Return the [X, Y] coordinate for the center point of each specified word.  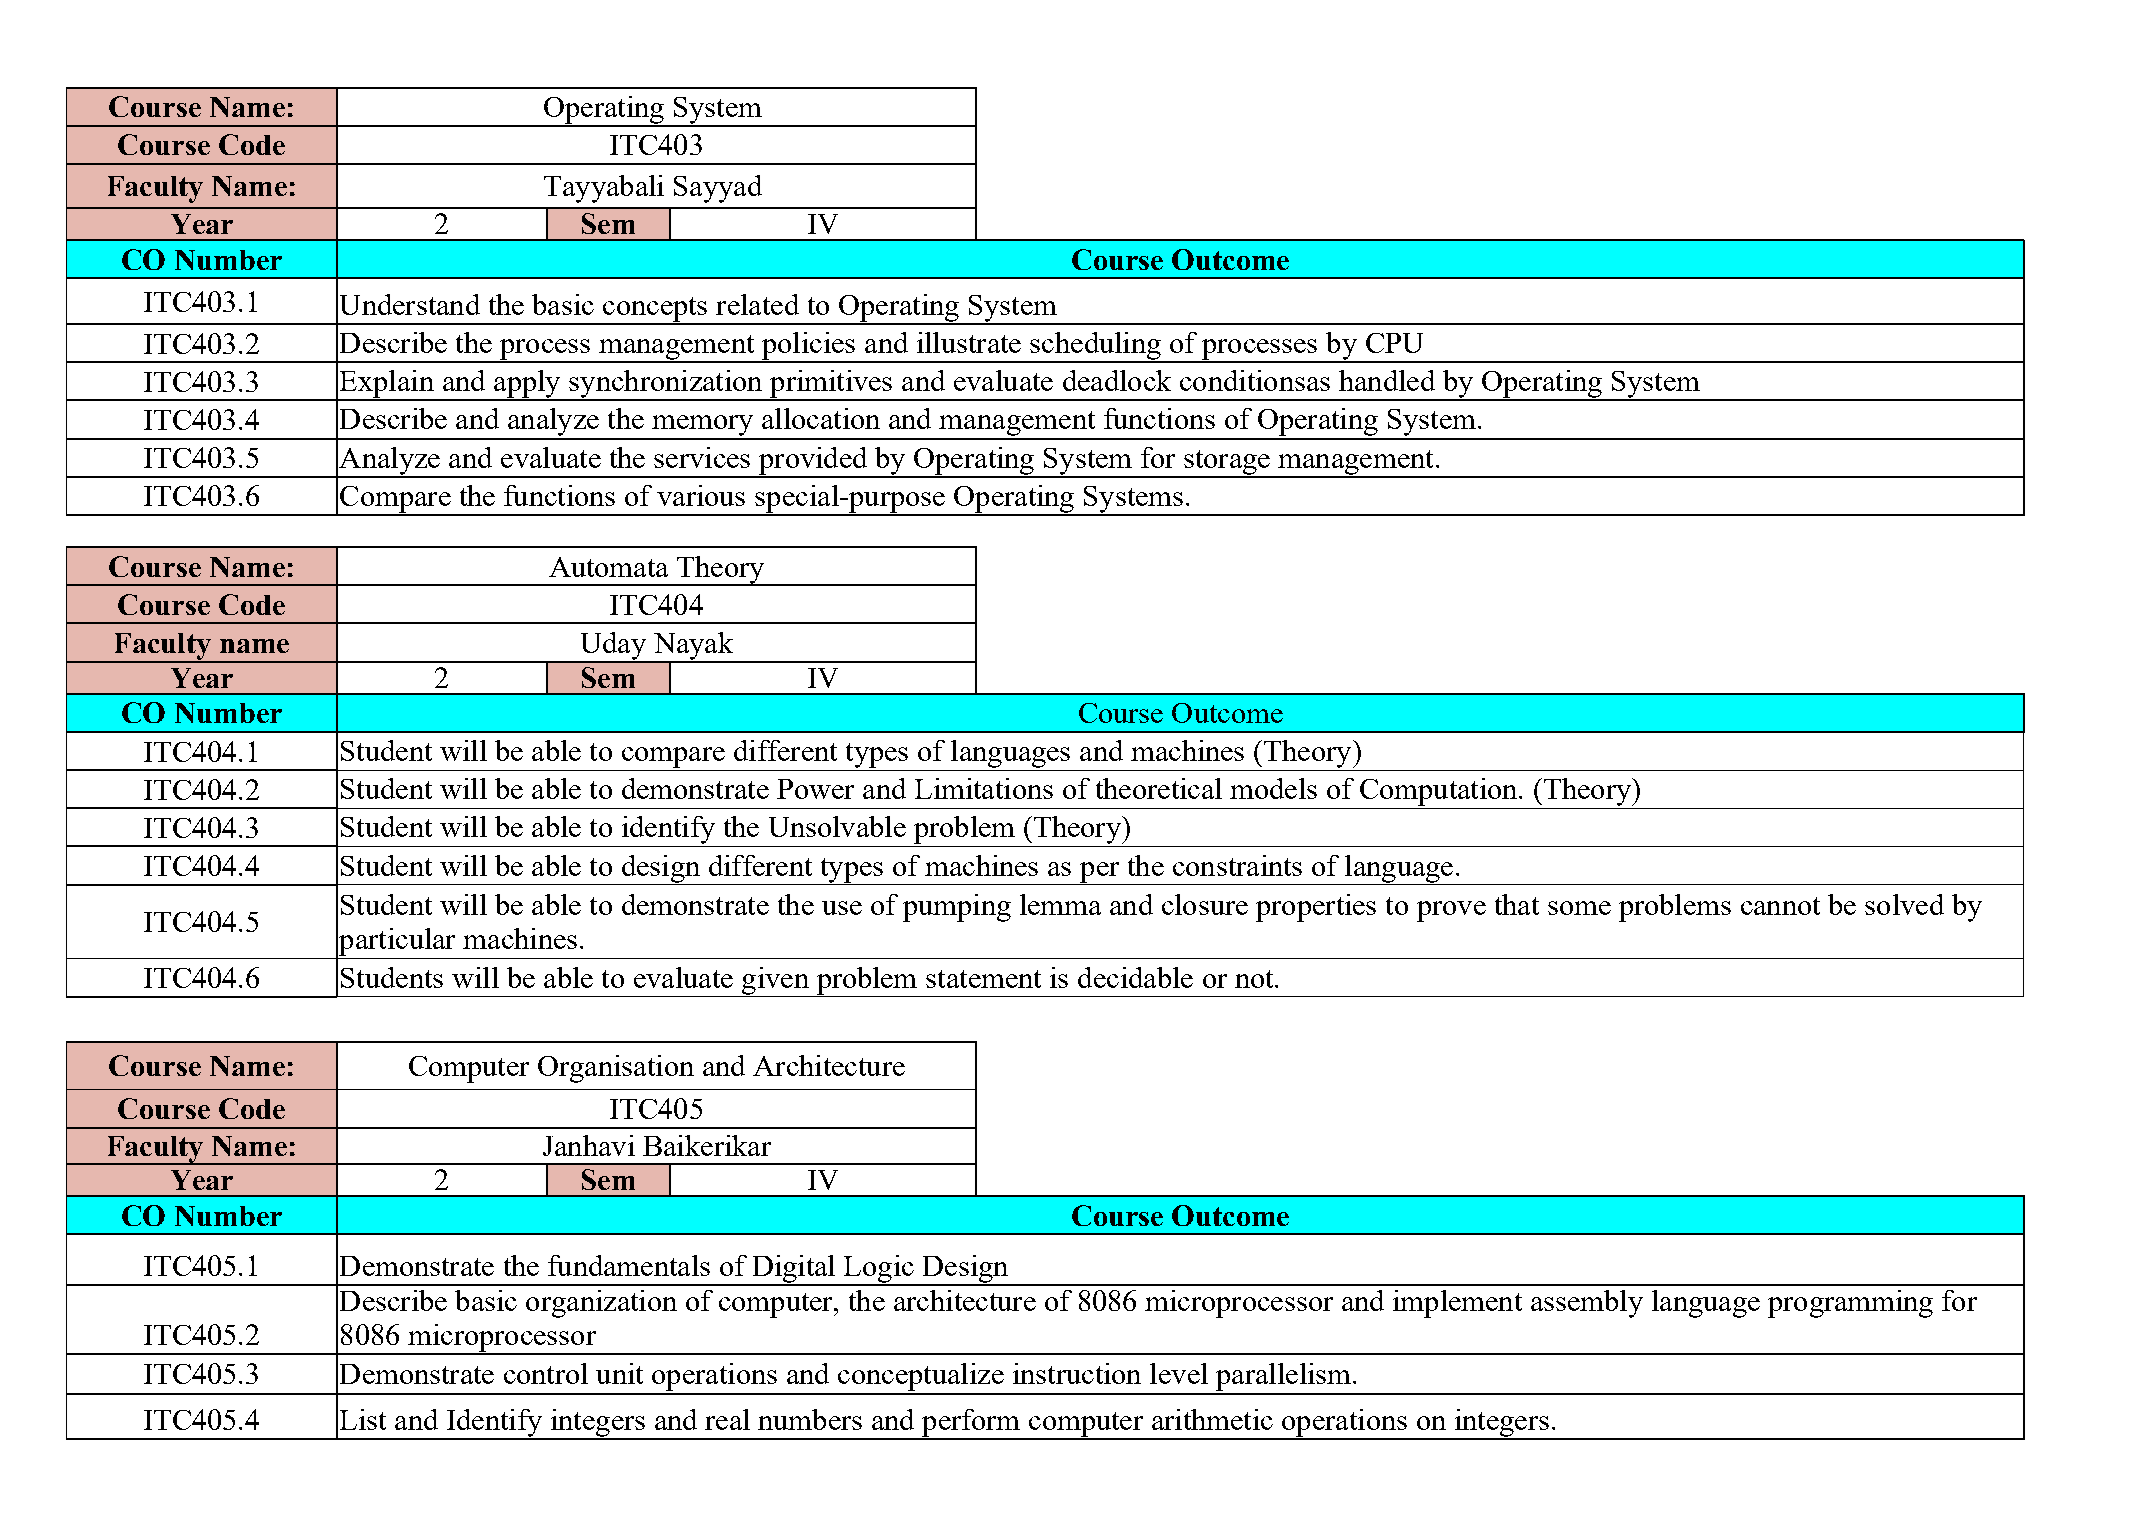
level [1179, 1373]
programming [1850, 1304]
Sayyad [718, 189]
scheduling [1095, 347]
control [546, 1373]
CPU [1394, 343]
